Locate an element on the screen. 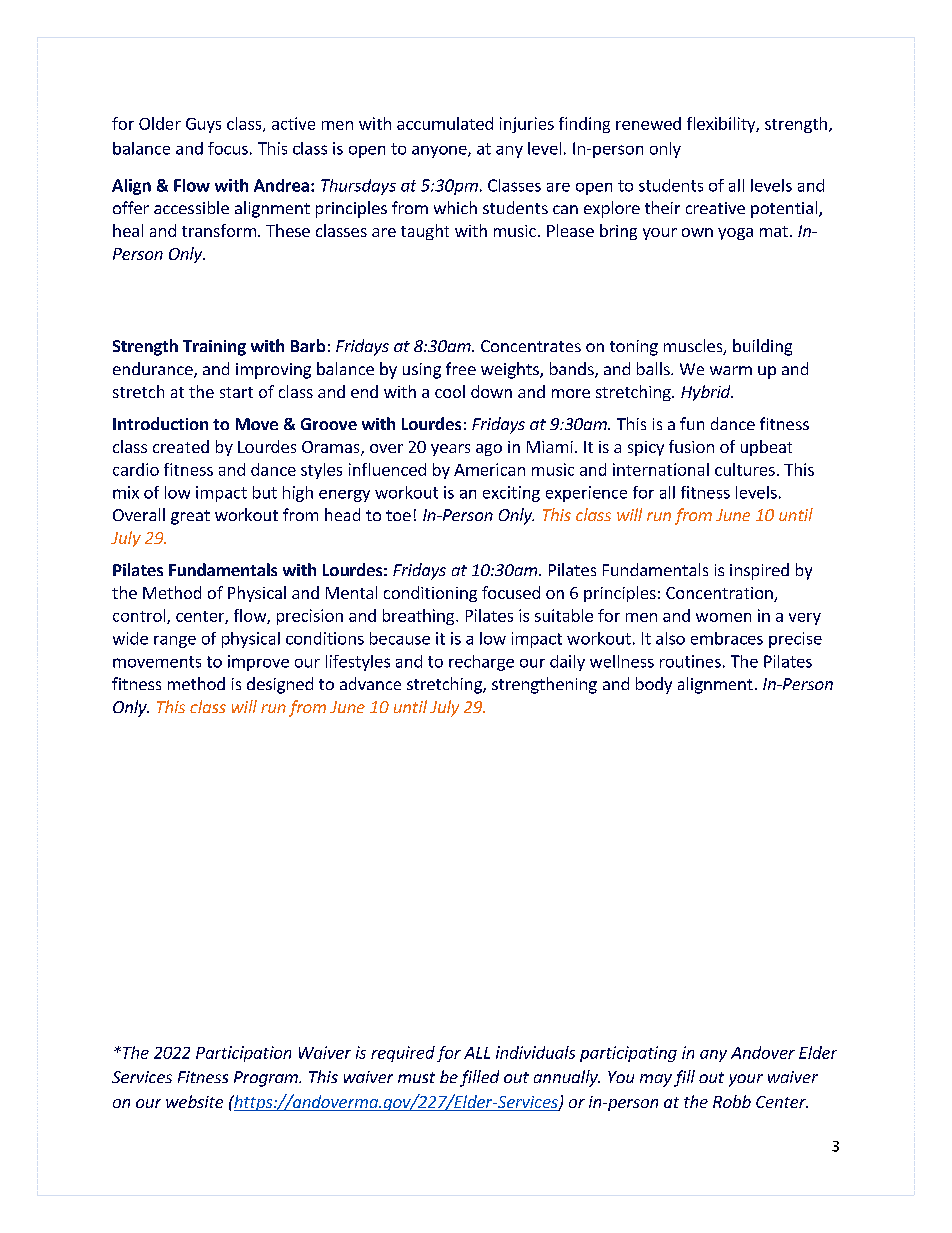  recharge is located at coordinates (481, 663).
